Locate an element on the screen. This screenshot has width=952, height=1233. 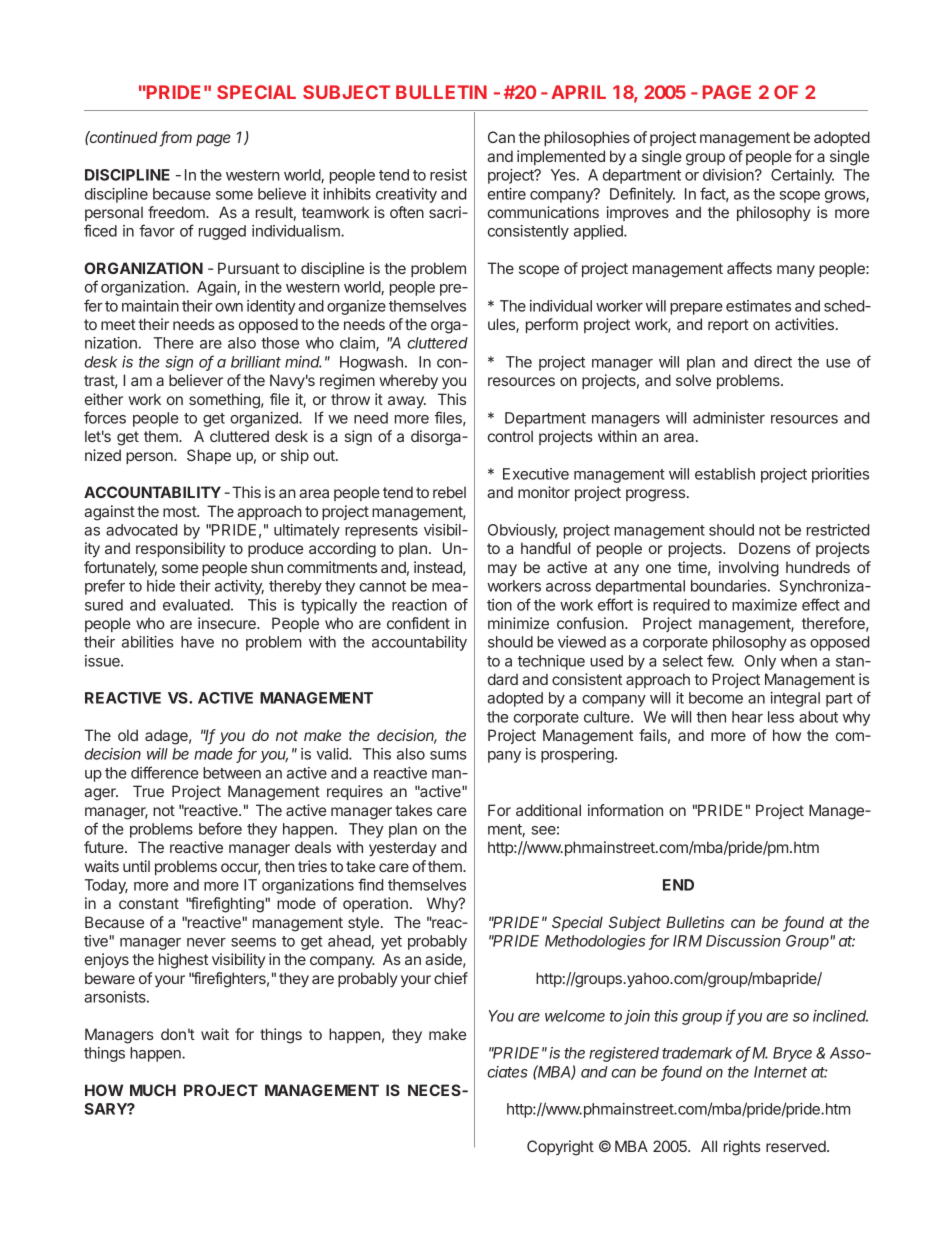
own is located at coordinates (229, 307).
